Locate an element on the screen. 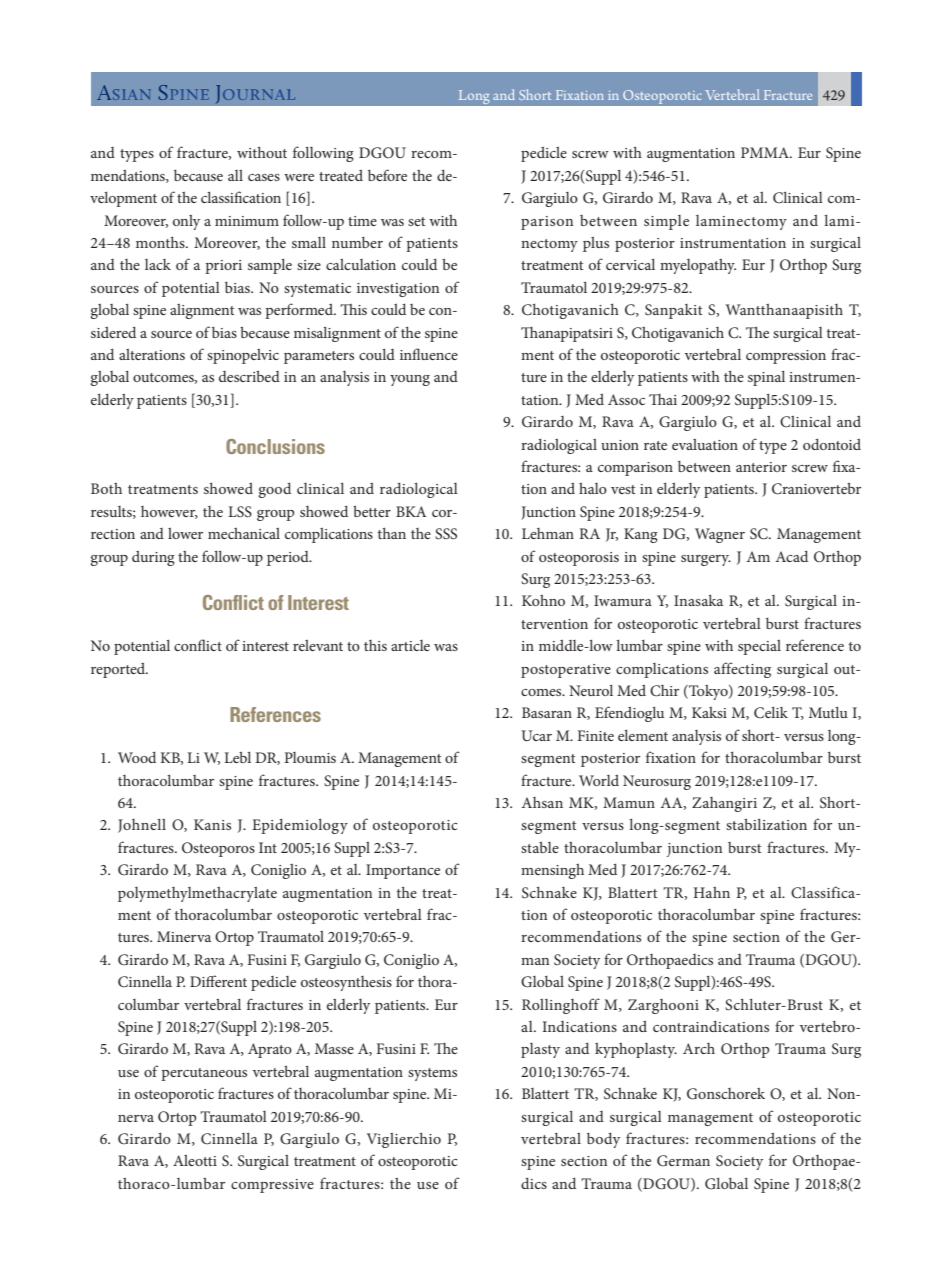 Image resolution: width=952 pixels, height=1270 pixels. anterior is located at coordinates (761, 467).
